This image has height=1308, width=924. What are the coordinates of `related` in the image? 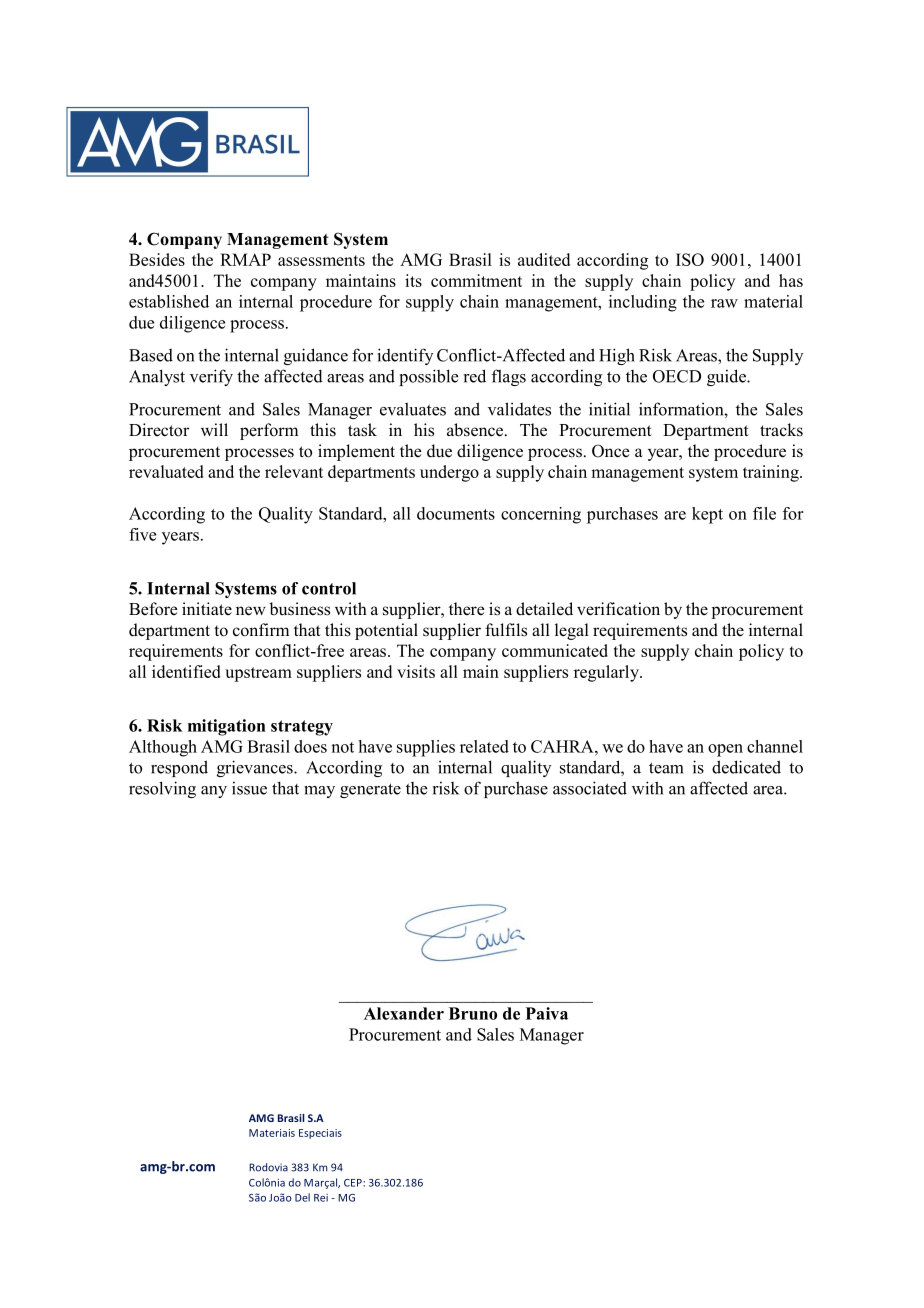 It's located at (484, 746).
